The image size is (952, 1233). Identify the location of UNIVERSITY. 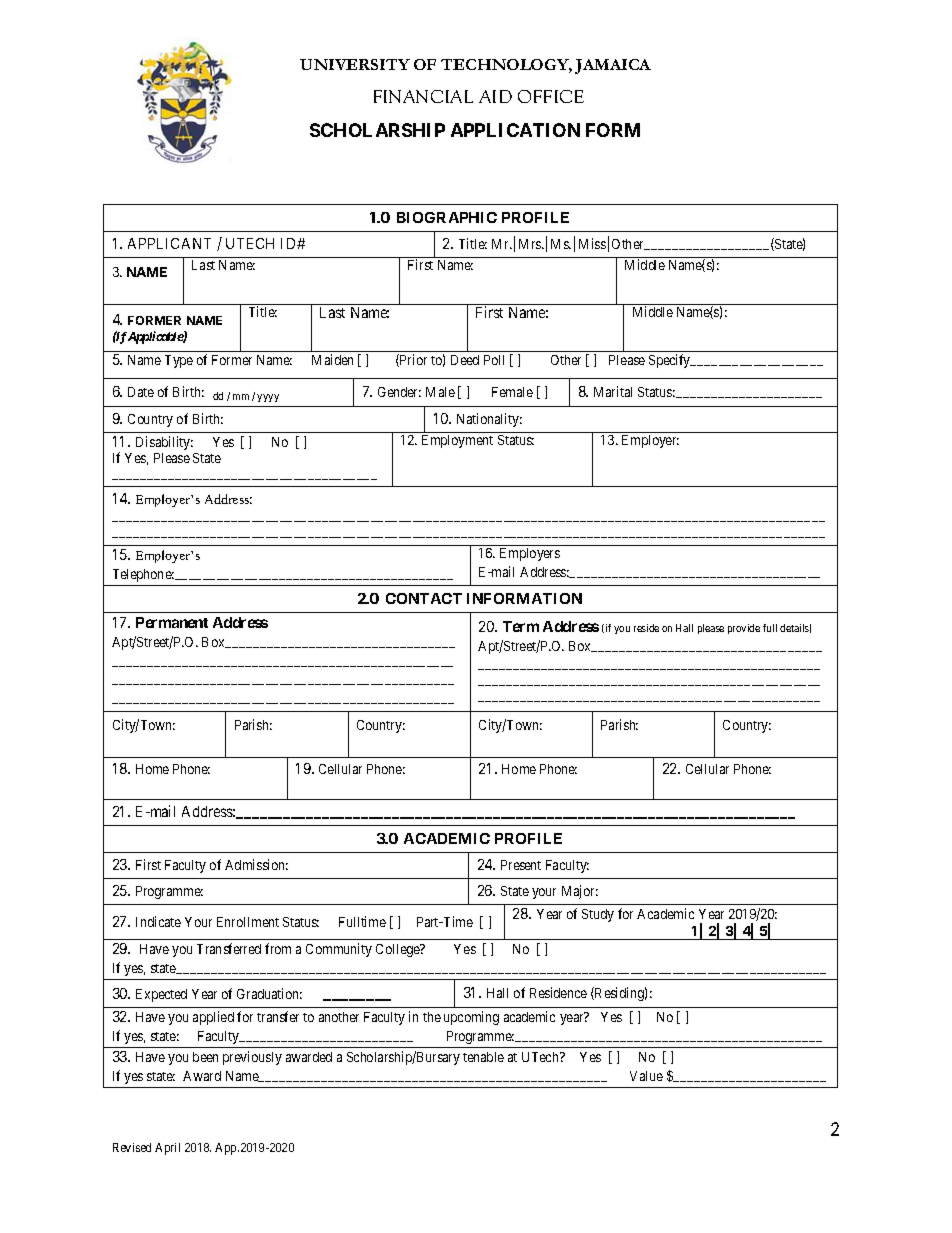
(355, 64).
